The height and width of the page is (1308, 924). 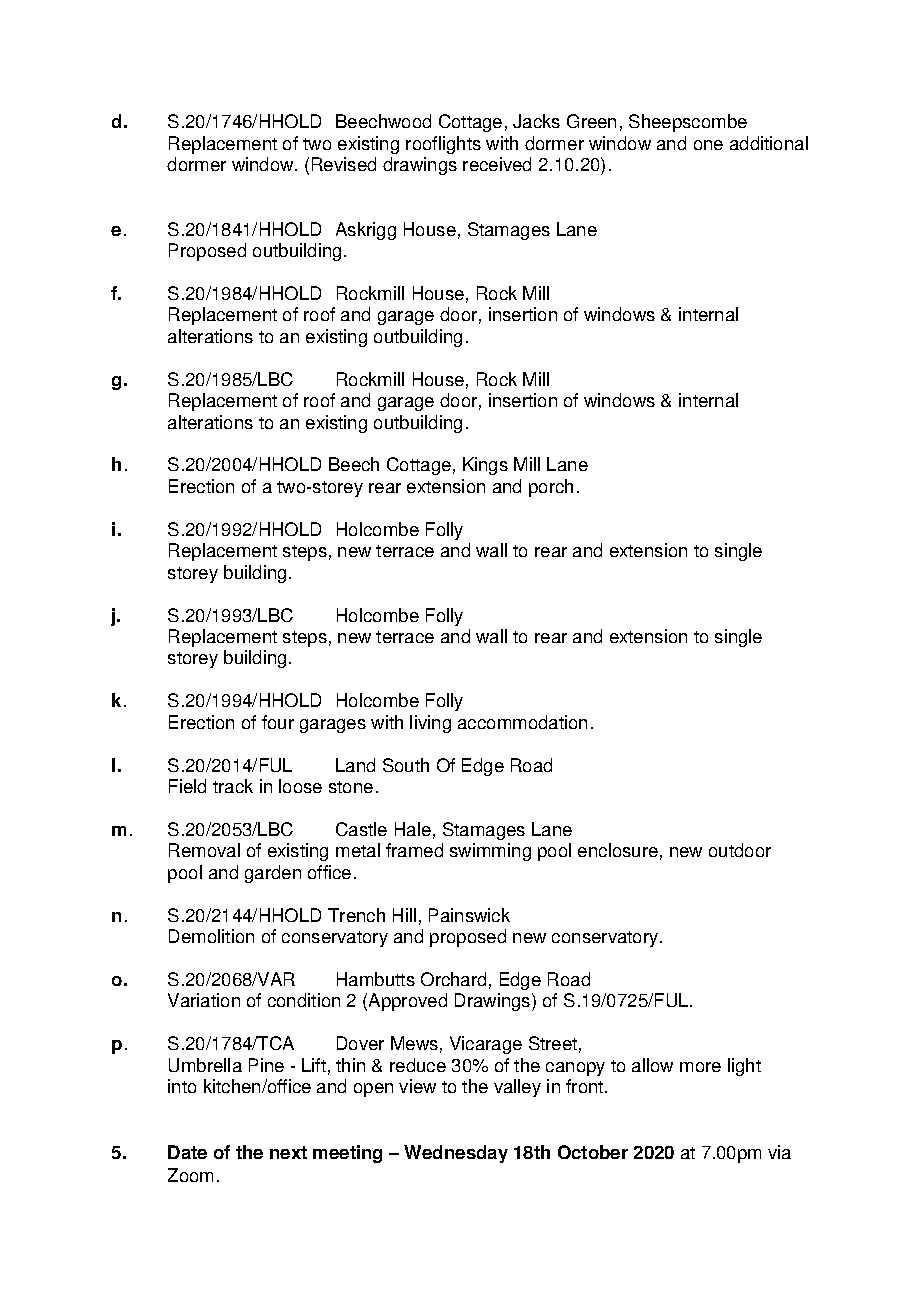 What do you see at coordinates (769, 143) in the page?
I see `additional` at bounding box center [769, 143].
